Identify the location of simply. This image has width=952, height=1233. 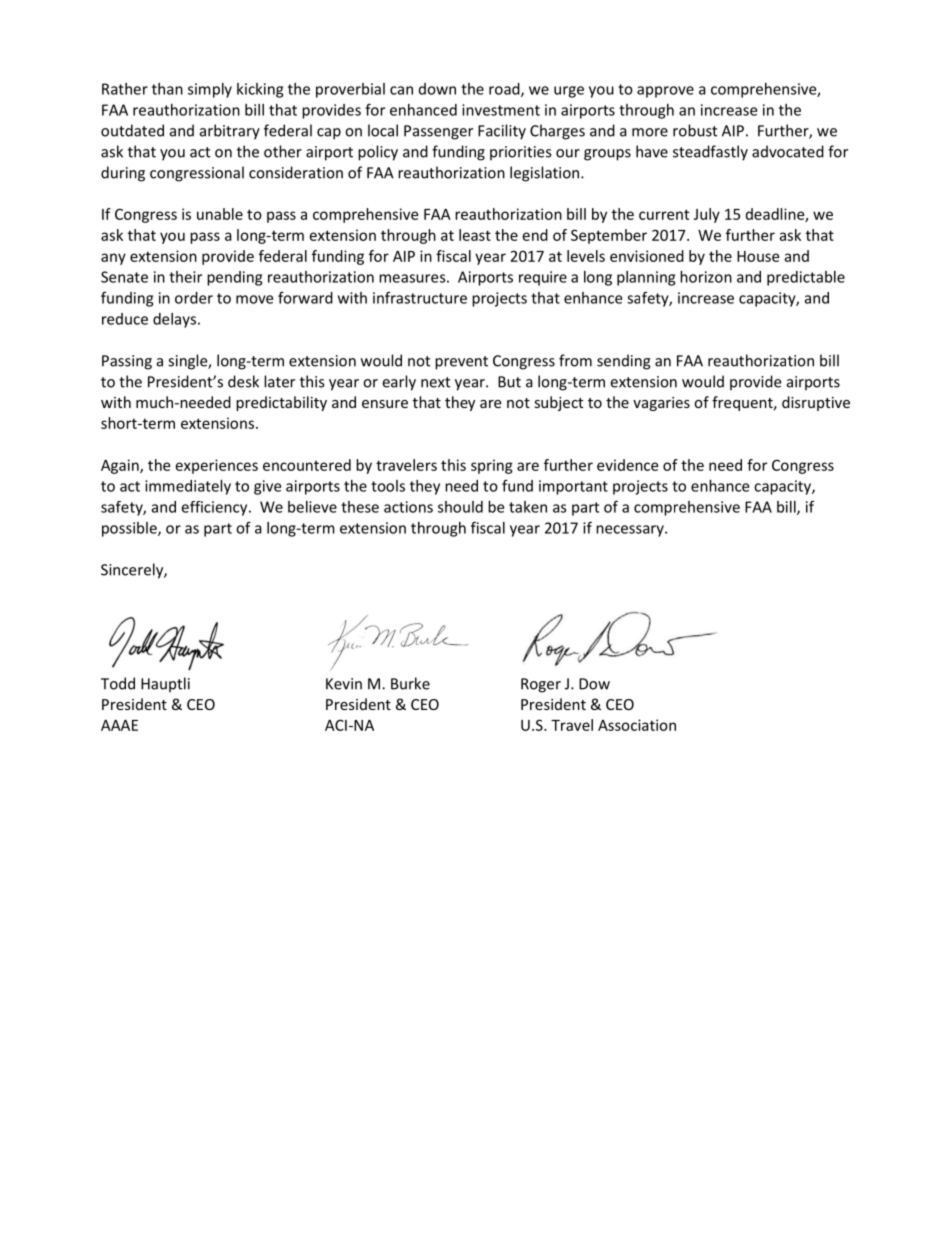
(210, 90).
